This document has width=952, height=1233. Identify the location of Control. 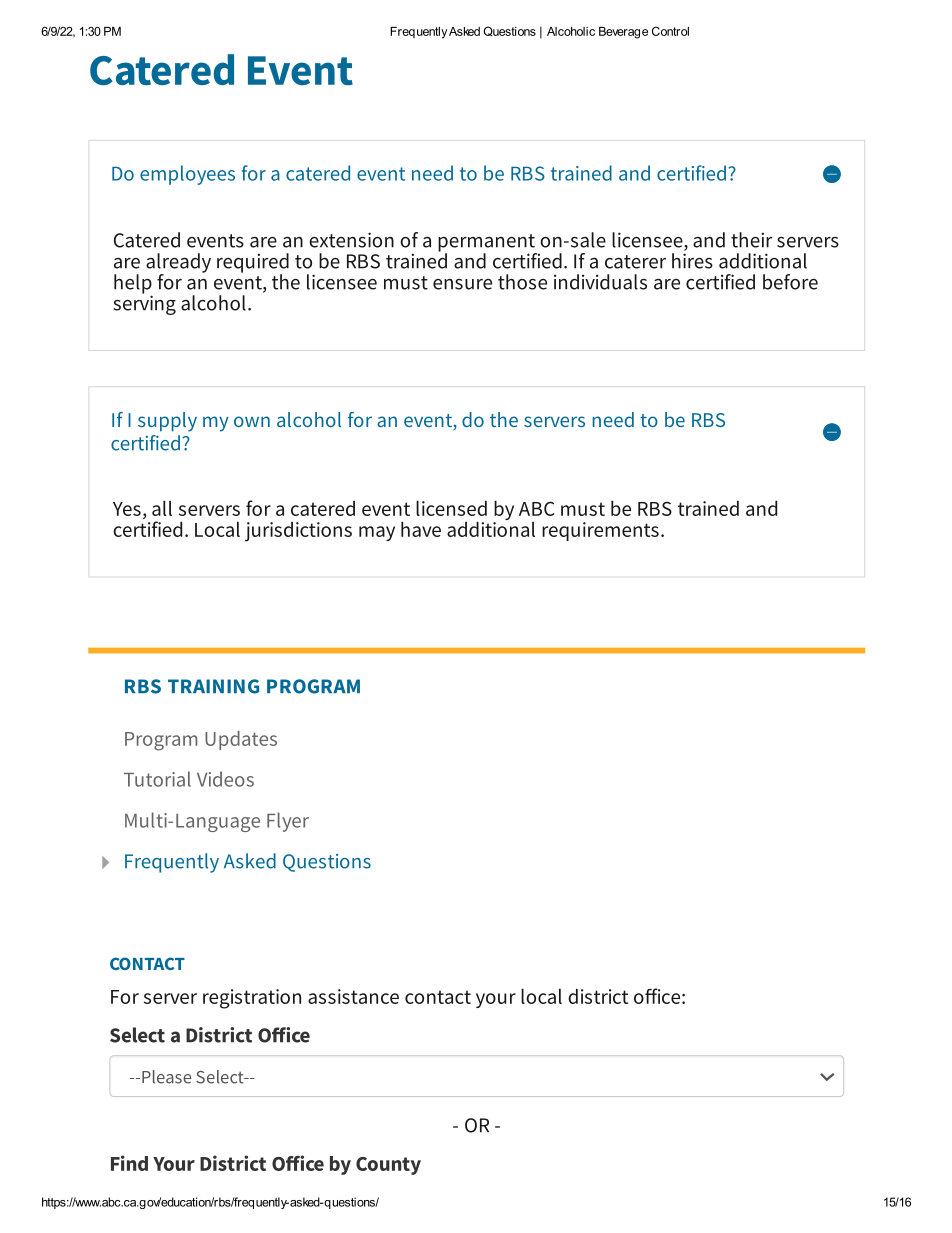
(670, 31).
